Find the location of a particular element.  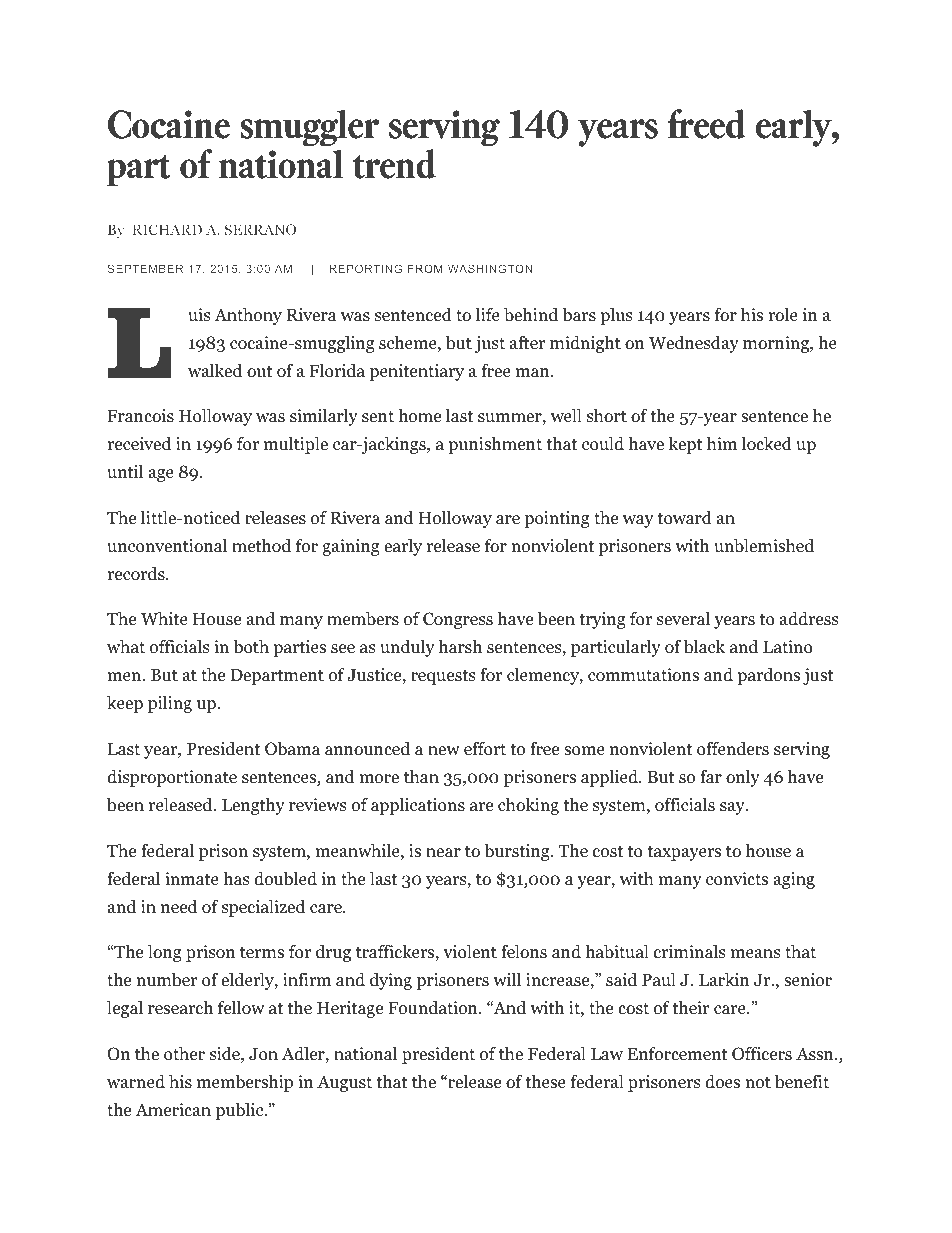

him is located at coordinates (722, 443).
